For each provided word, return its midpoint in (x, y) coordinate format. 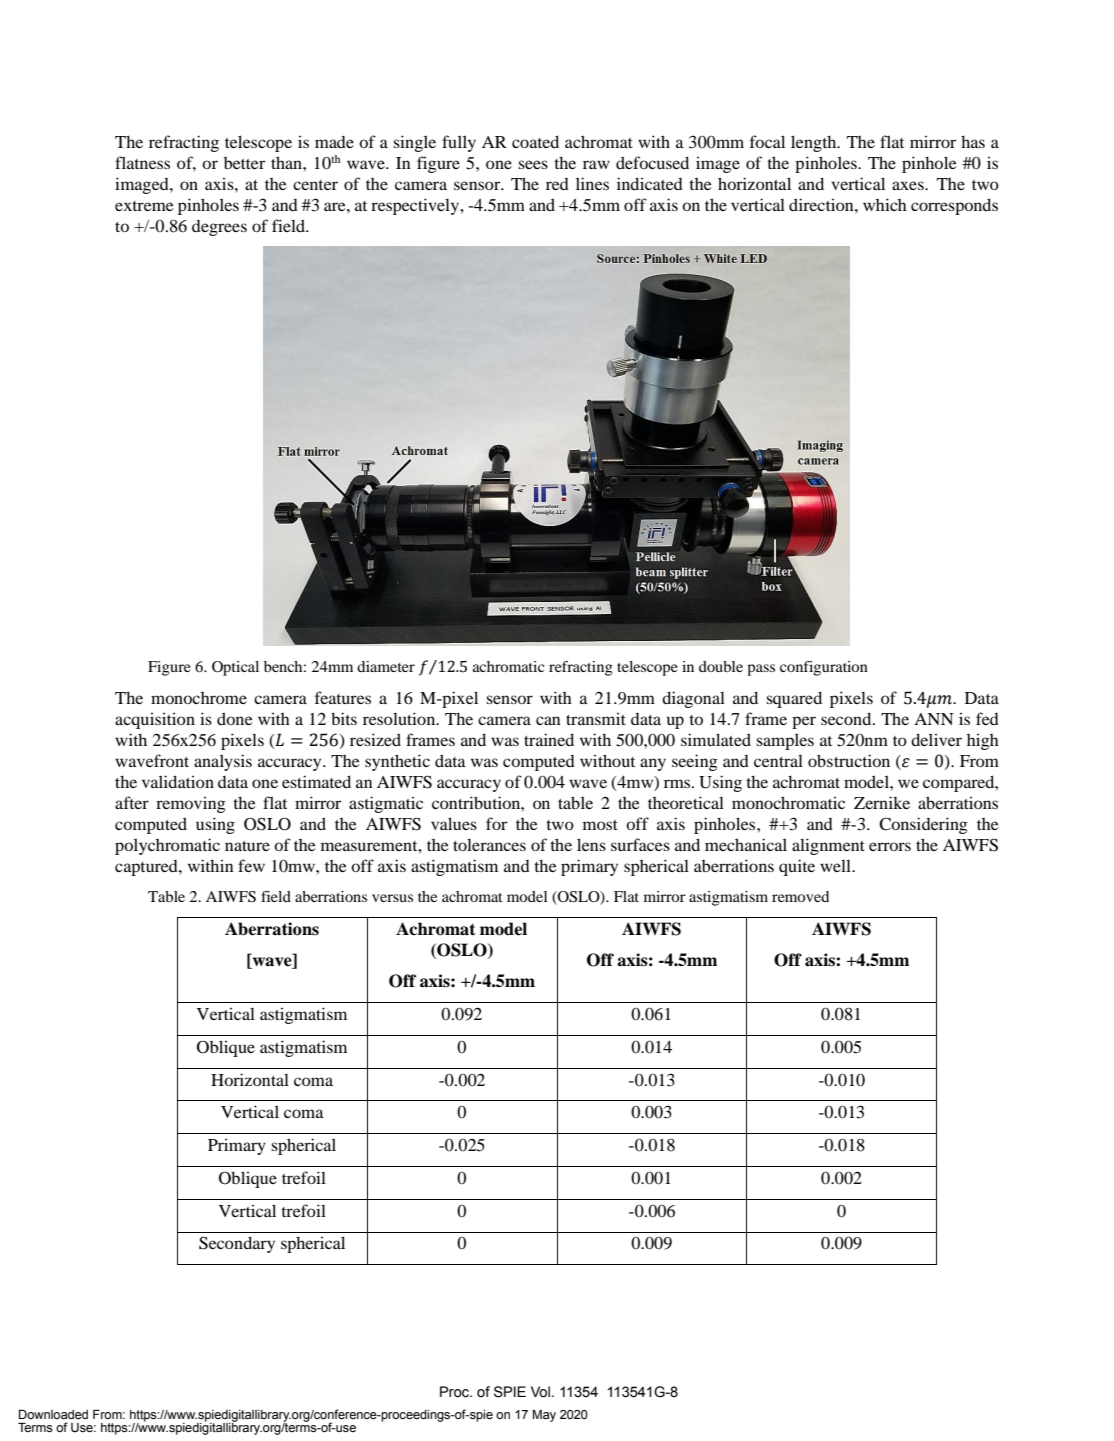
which (885, 204)
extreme (144, 206)
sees (533, 164)
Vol (540, 1392)
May (544, 1416)
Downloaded (53, 1415)
